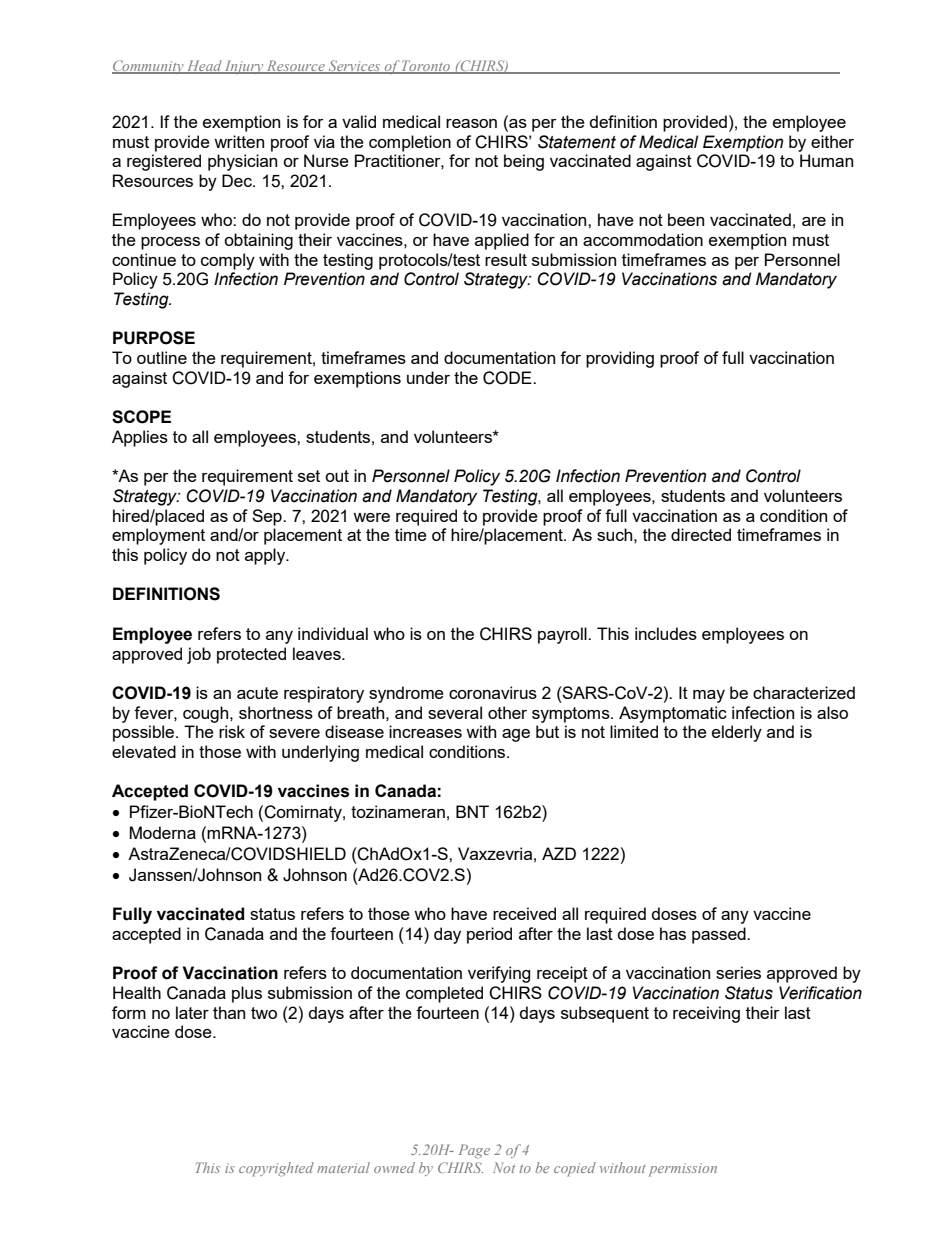 This page has width=952, height=1233. Describe the element at coordinates (666, 633) in the page. I see `includes` at that location.
